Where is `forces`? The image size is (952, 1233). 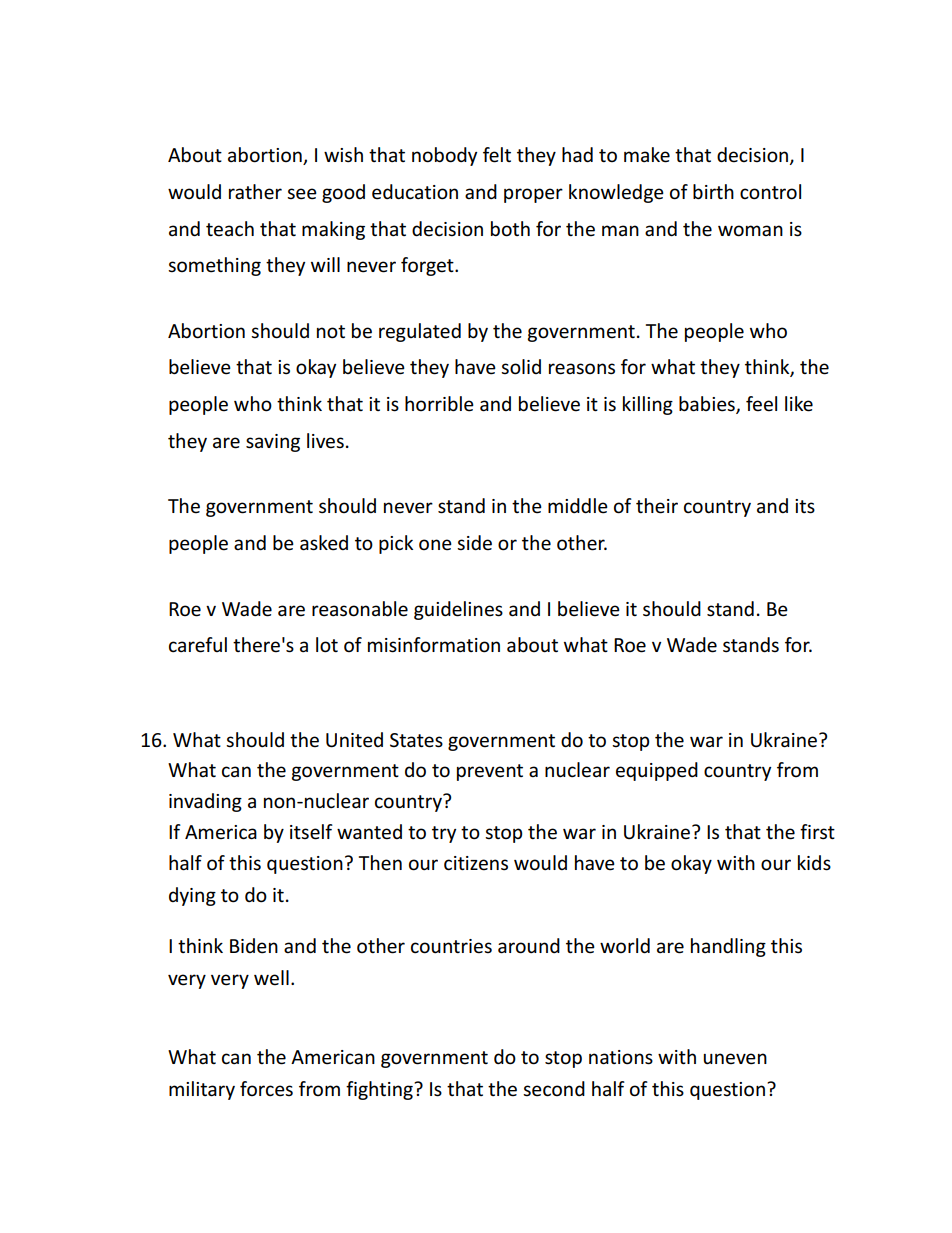 forces is located at coordinates (266, 1089).
